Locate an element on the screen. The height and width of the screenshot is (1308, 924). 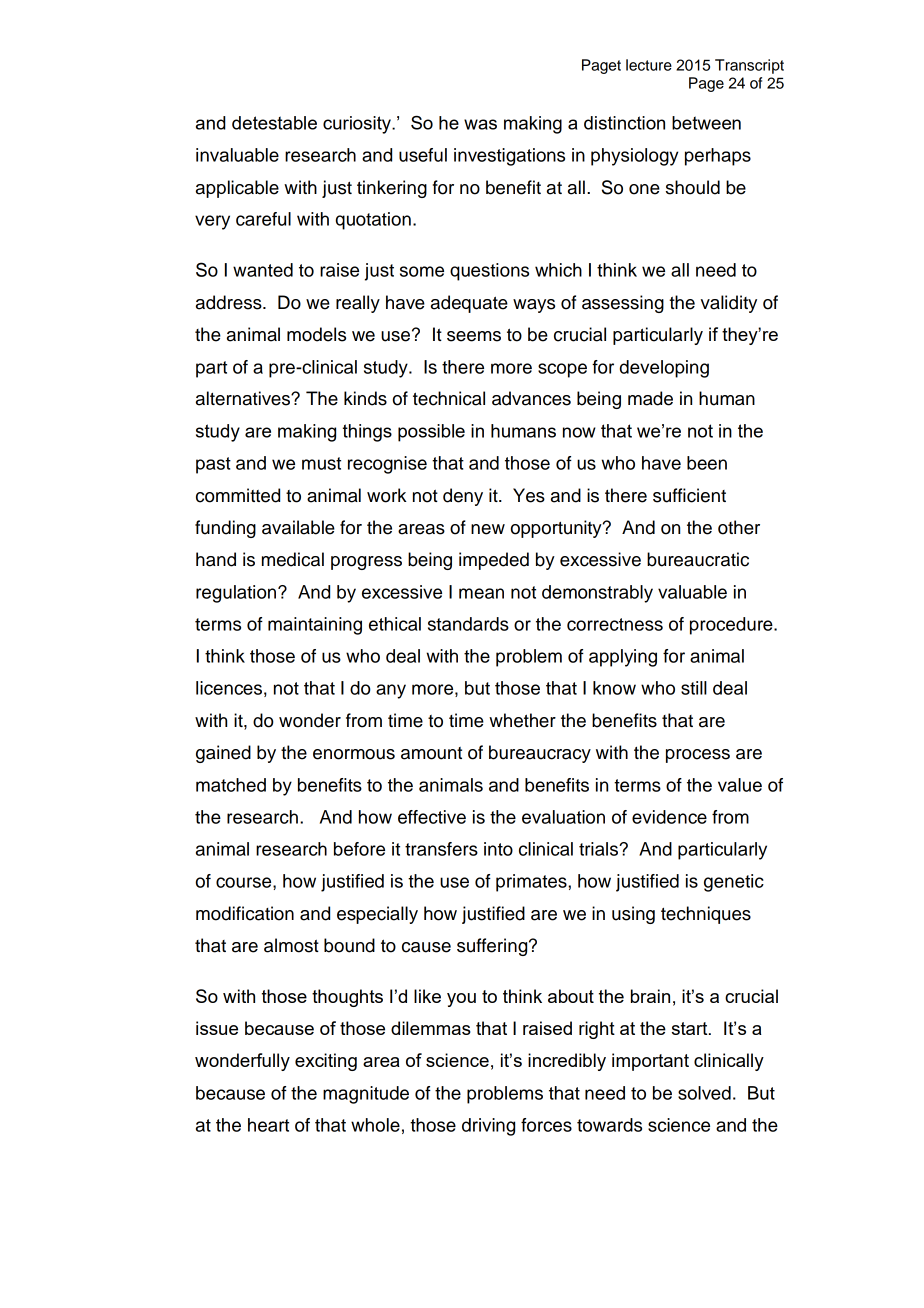
solved is located at coordinates (704, 1093).
